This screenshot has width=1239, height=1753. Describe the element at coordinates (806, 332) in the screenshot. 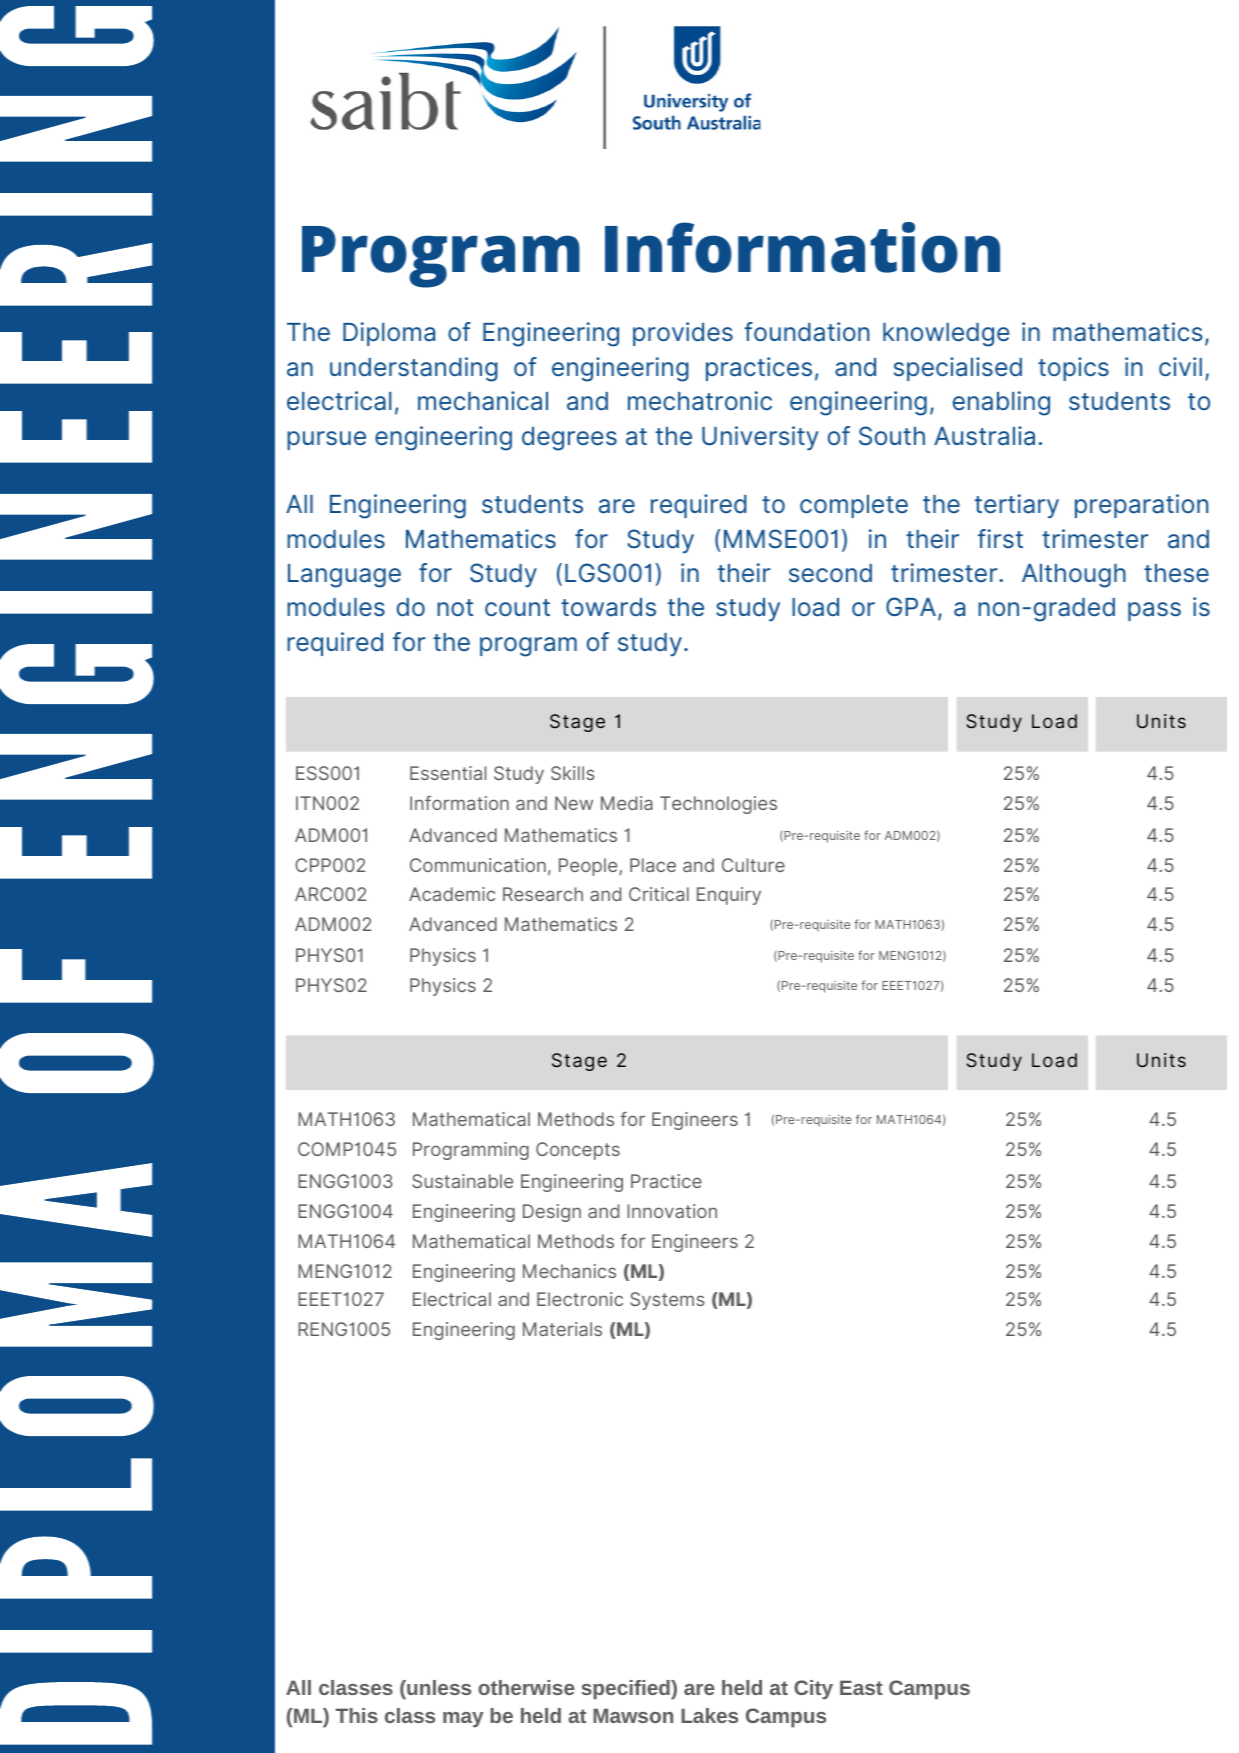

I see `foundation` at that location.
